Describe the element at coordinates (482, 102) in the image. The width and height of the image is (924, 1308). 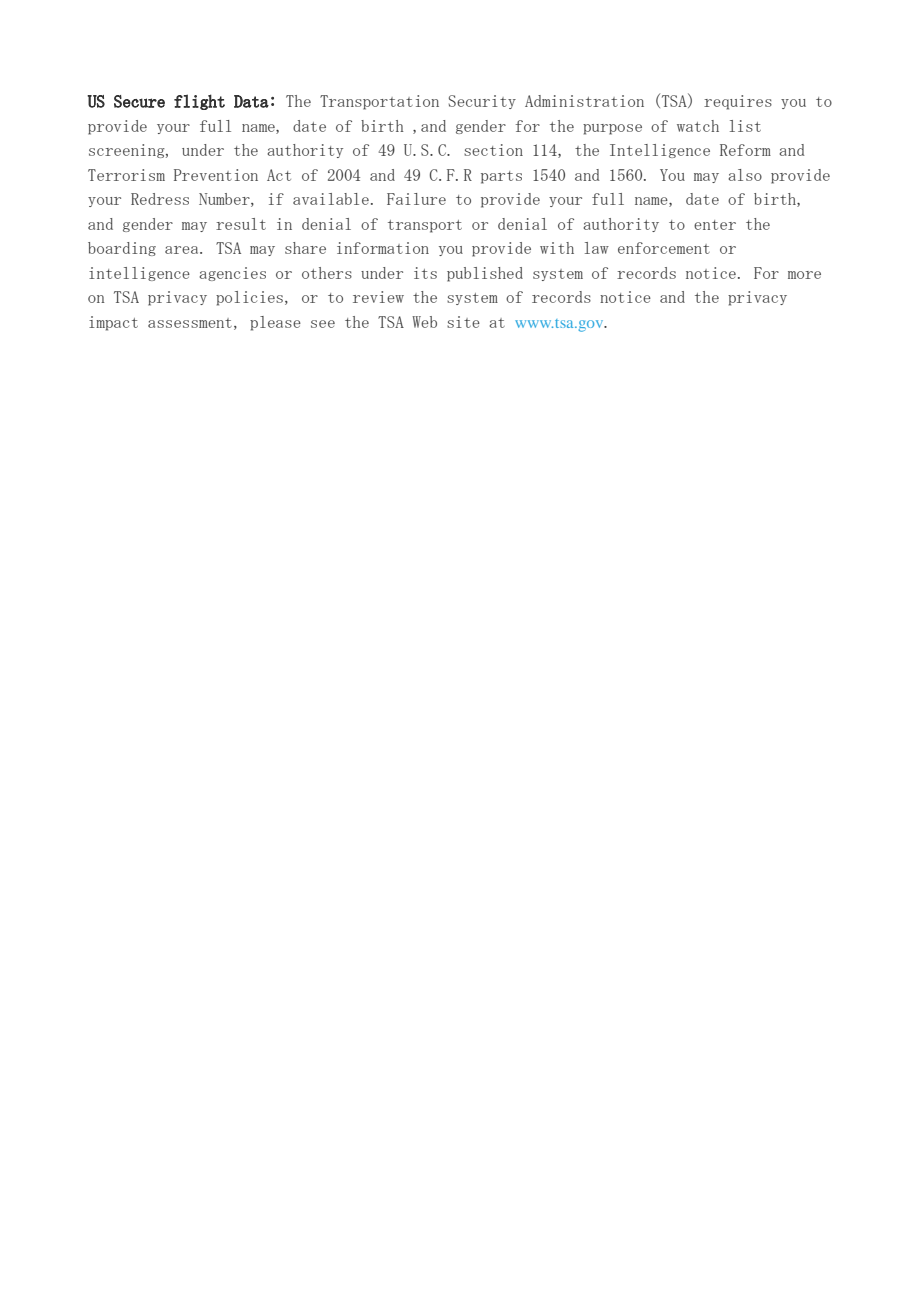
I see `Security` at that location.
